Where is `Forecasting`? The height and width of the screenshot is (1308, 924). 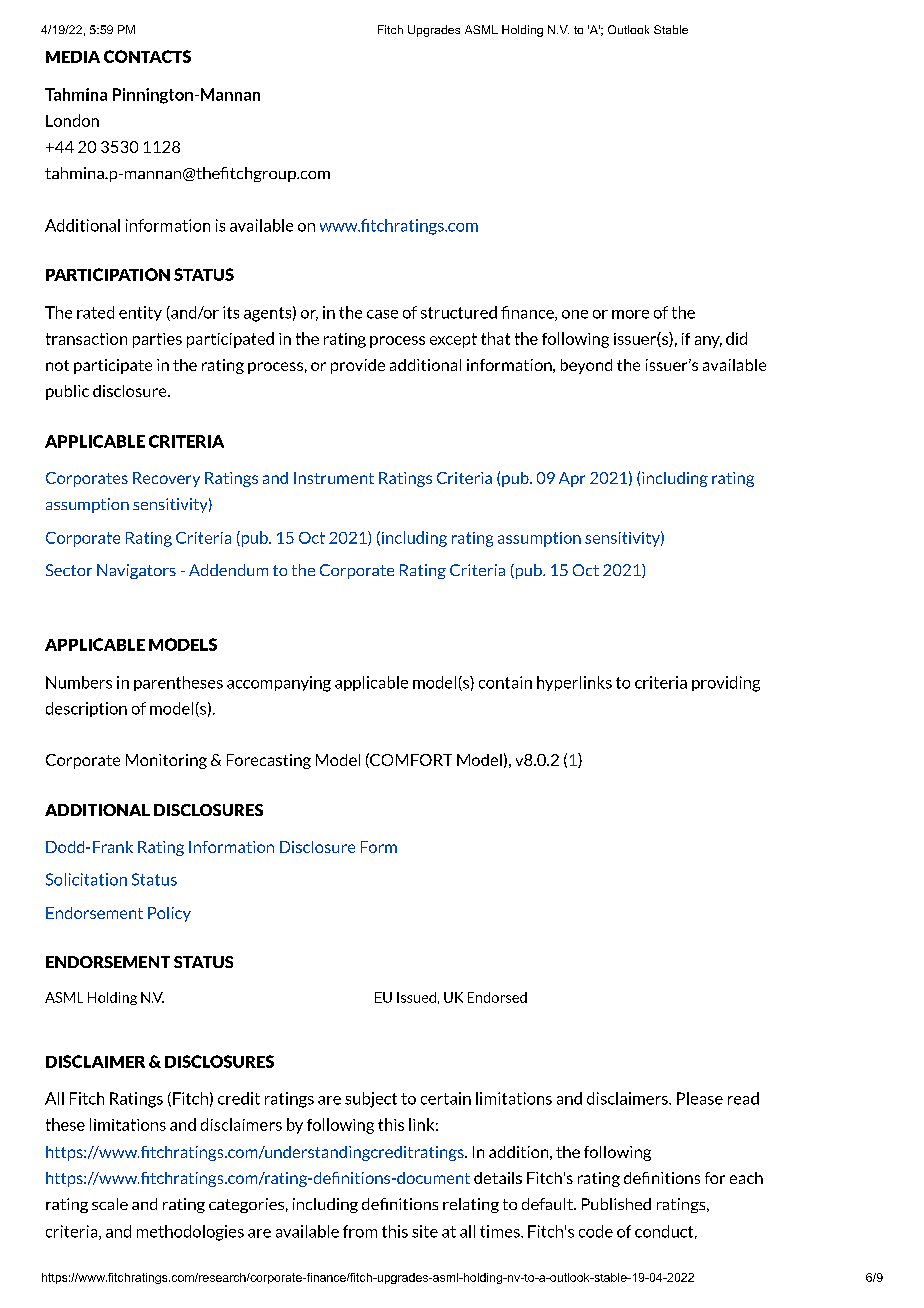 Forecasting is located at coordinates (269, 761).
